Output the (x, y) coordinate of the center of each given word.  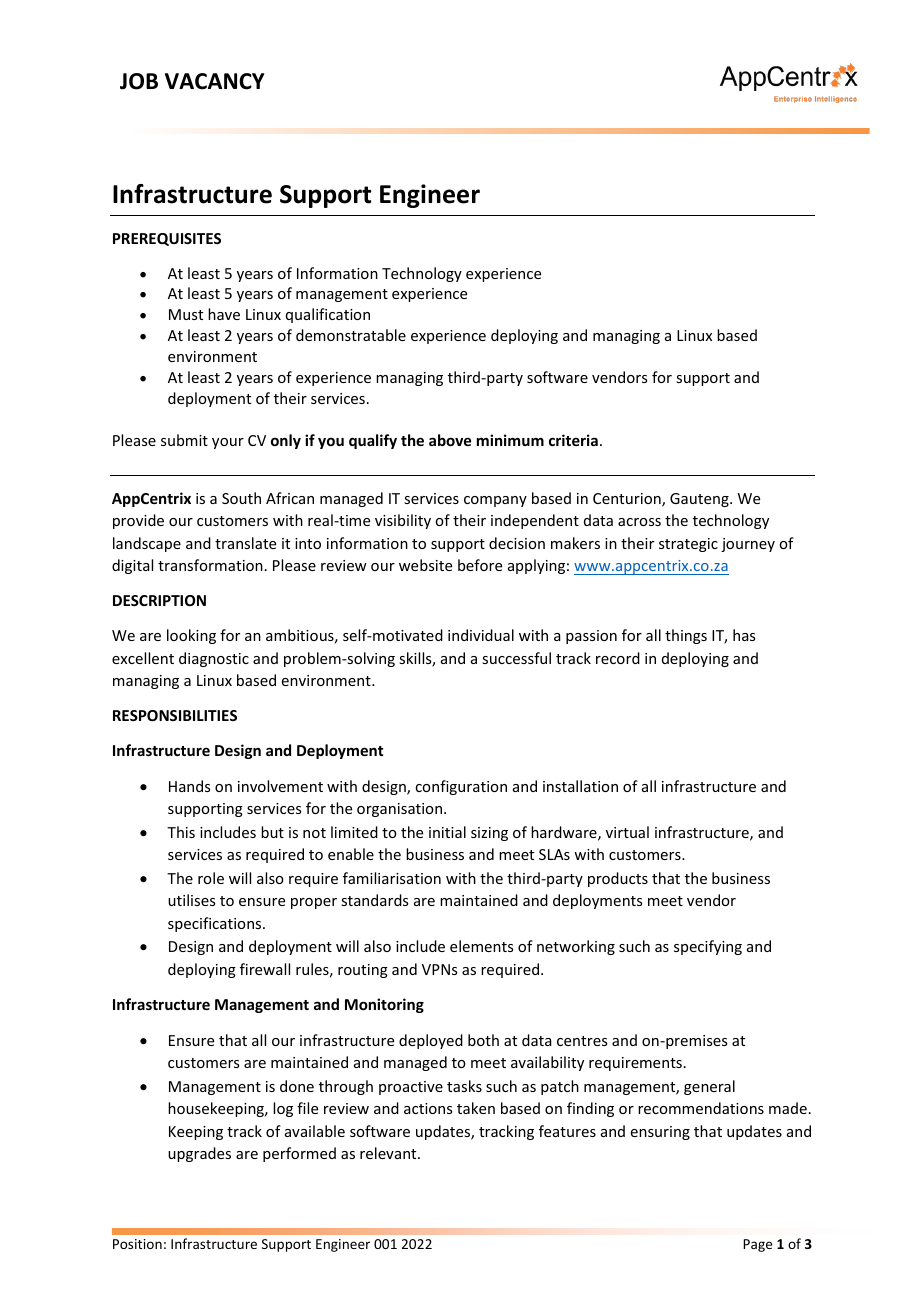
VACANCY (215, 81)
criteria (573, 440)
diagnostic (214, 659)
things (686, 636)
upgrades (199, 1154)
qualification (328, 315)
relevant (389, 1153)
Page (757, 1245)
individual (481, 635)
